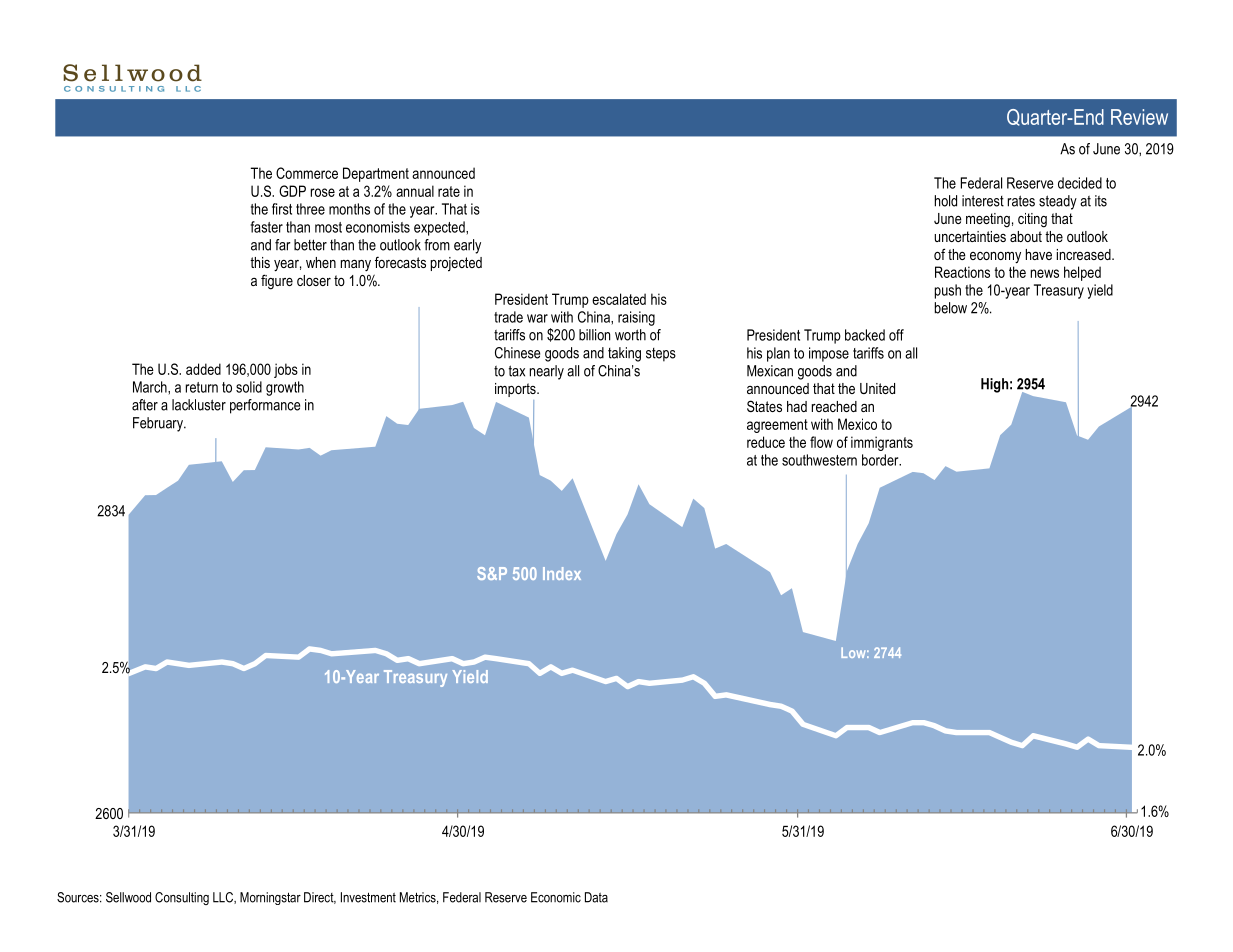  I want to click on Index, so click(562, 573).
